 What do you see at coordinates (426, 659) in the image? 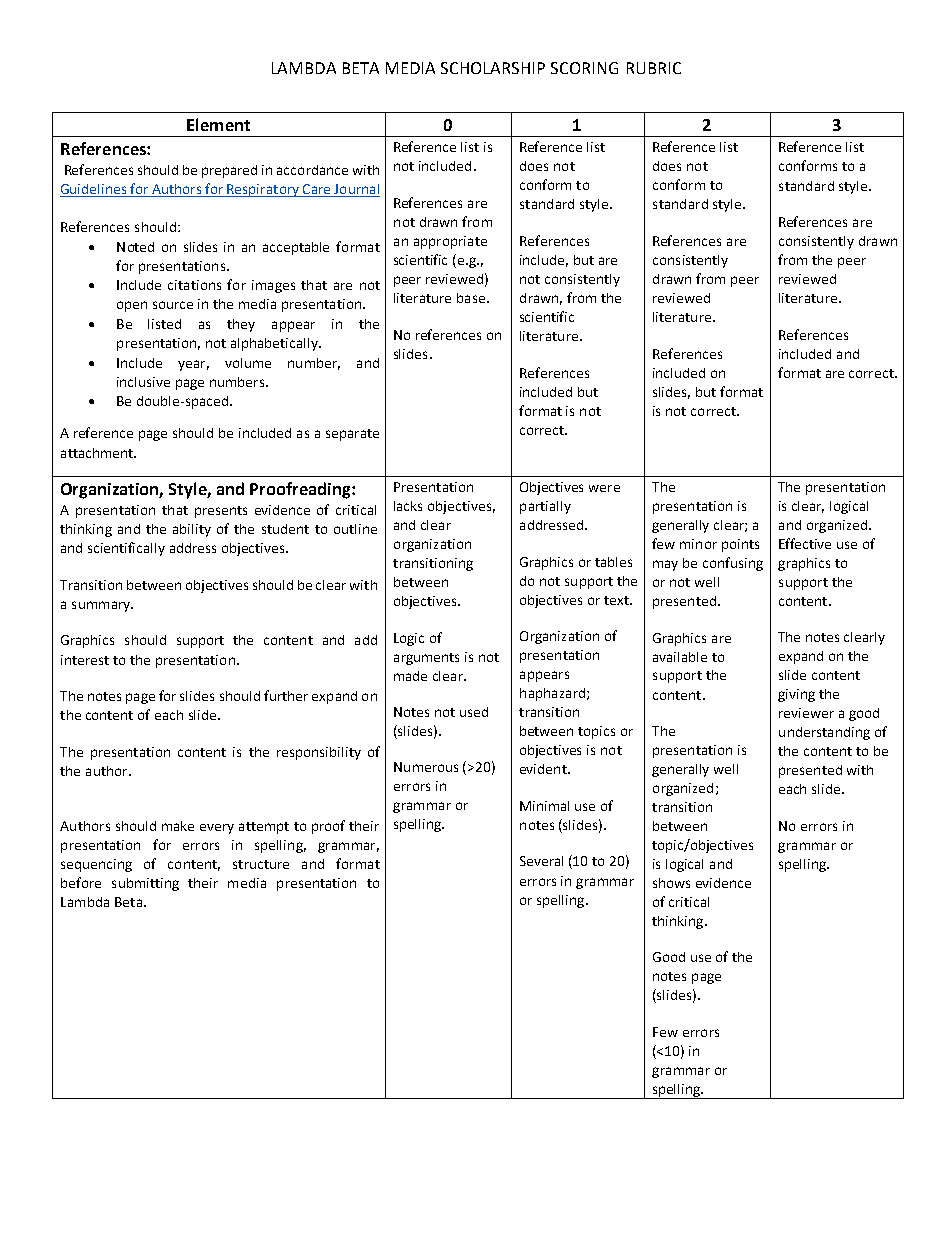
I see `arguments` at bounding box center [426, 659].
